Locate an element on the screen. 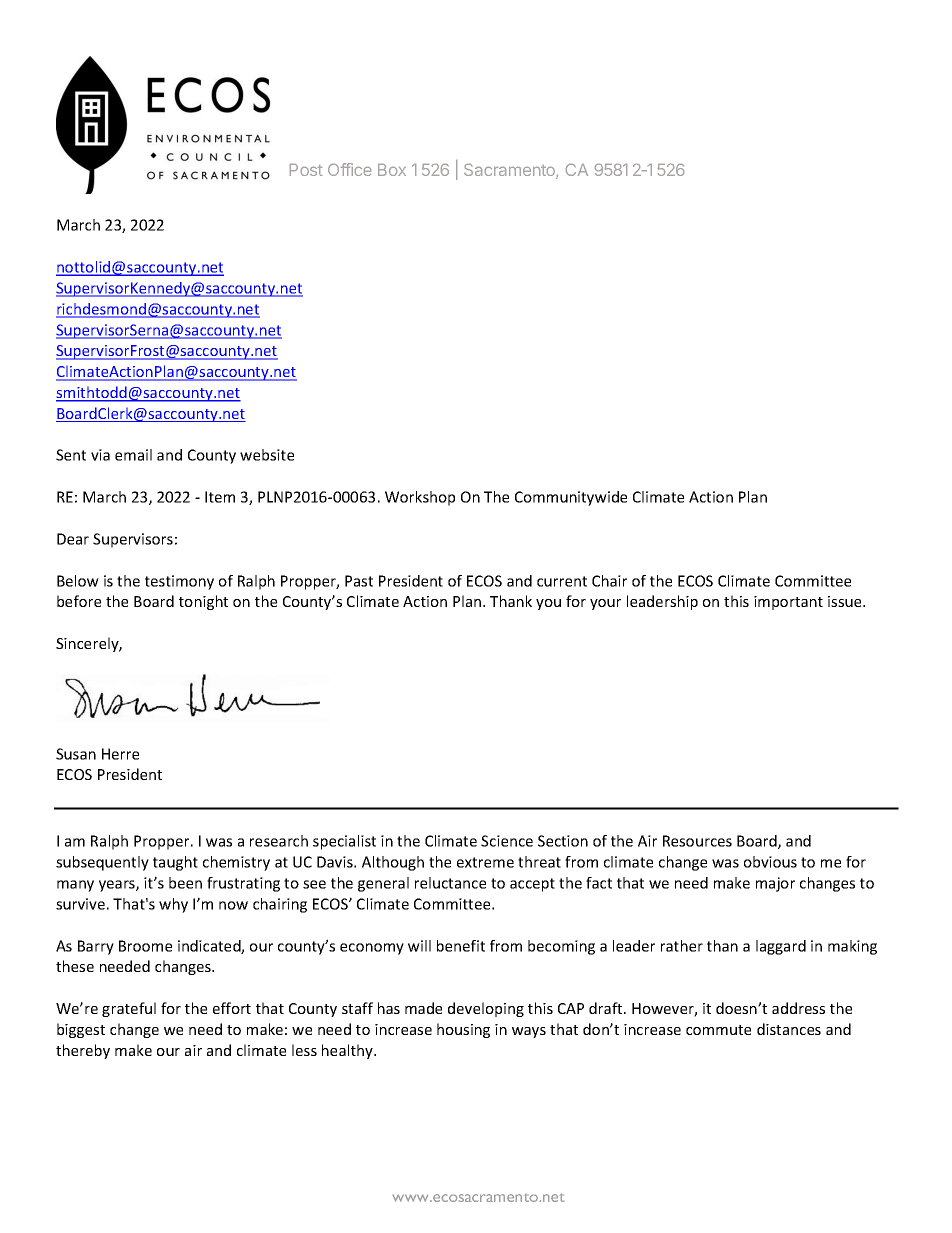  issue is located at coordinates (846, 601).
